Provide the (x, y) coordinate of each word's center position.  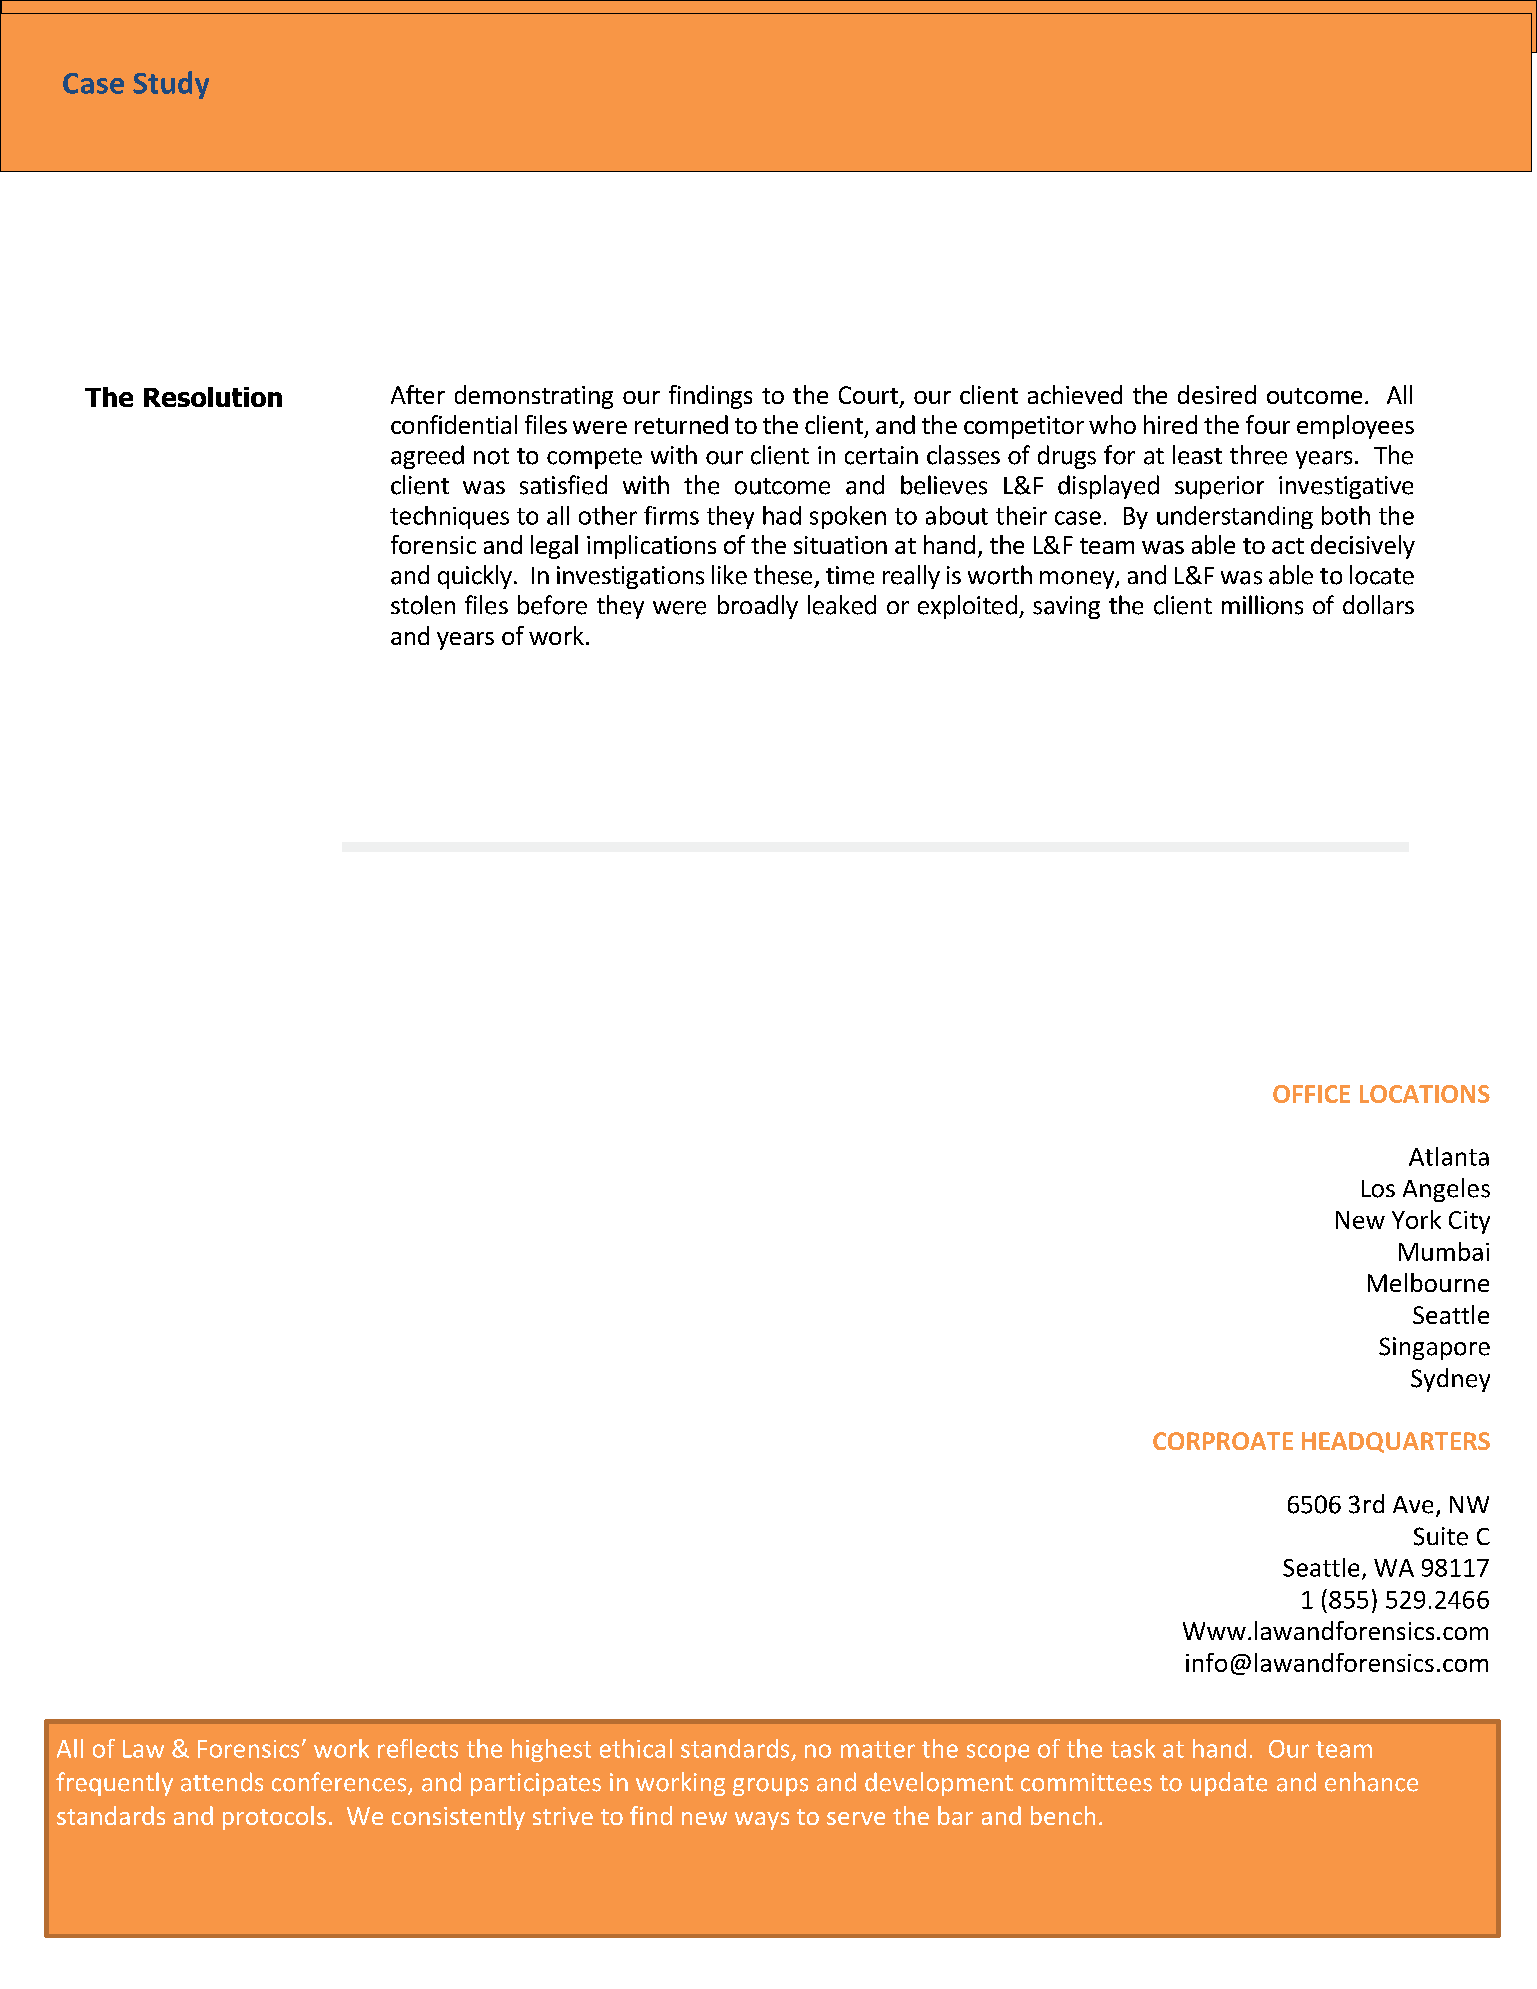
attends (222, 1782)
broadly (758, 607)
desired (1217, 394)
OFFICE (1311, 1094)
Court (870, 396)
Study (171, 85)
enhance (1371, 1782)
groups (770, 1787)
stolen (423, 605)
